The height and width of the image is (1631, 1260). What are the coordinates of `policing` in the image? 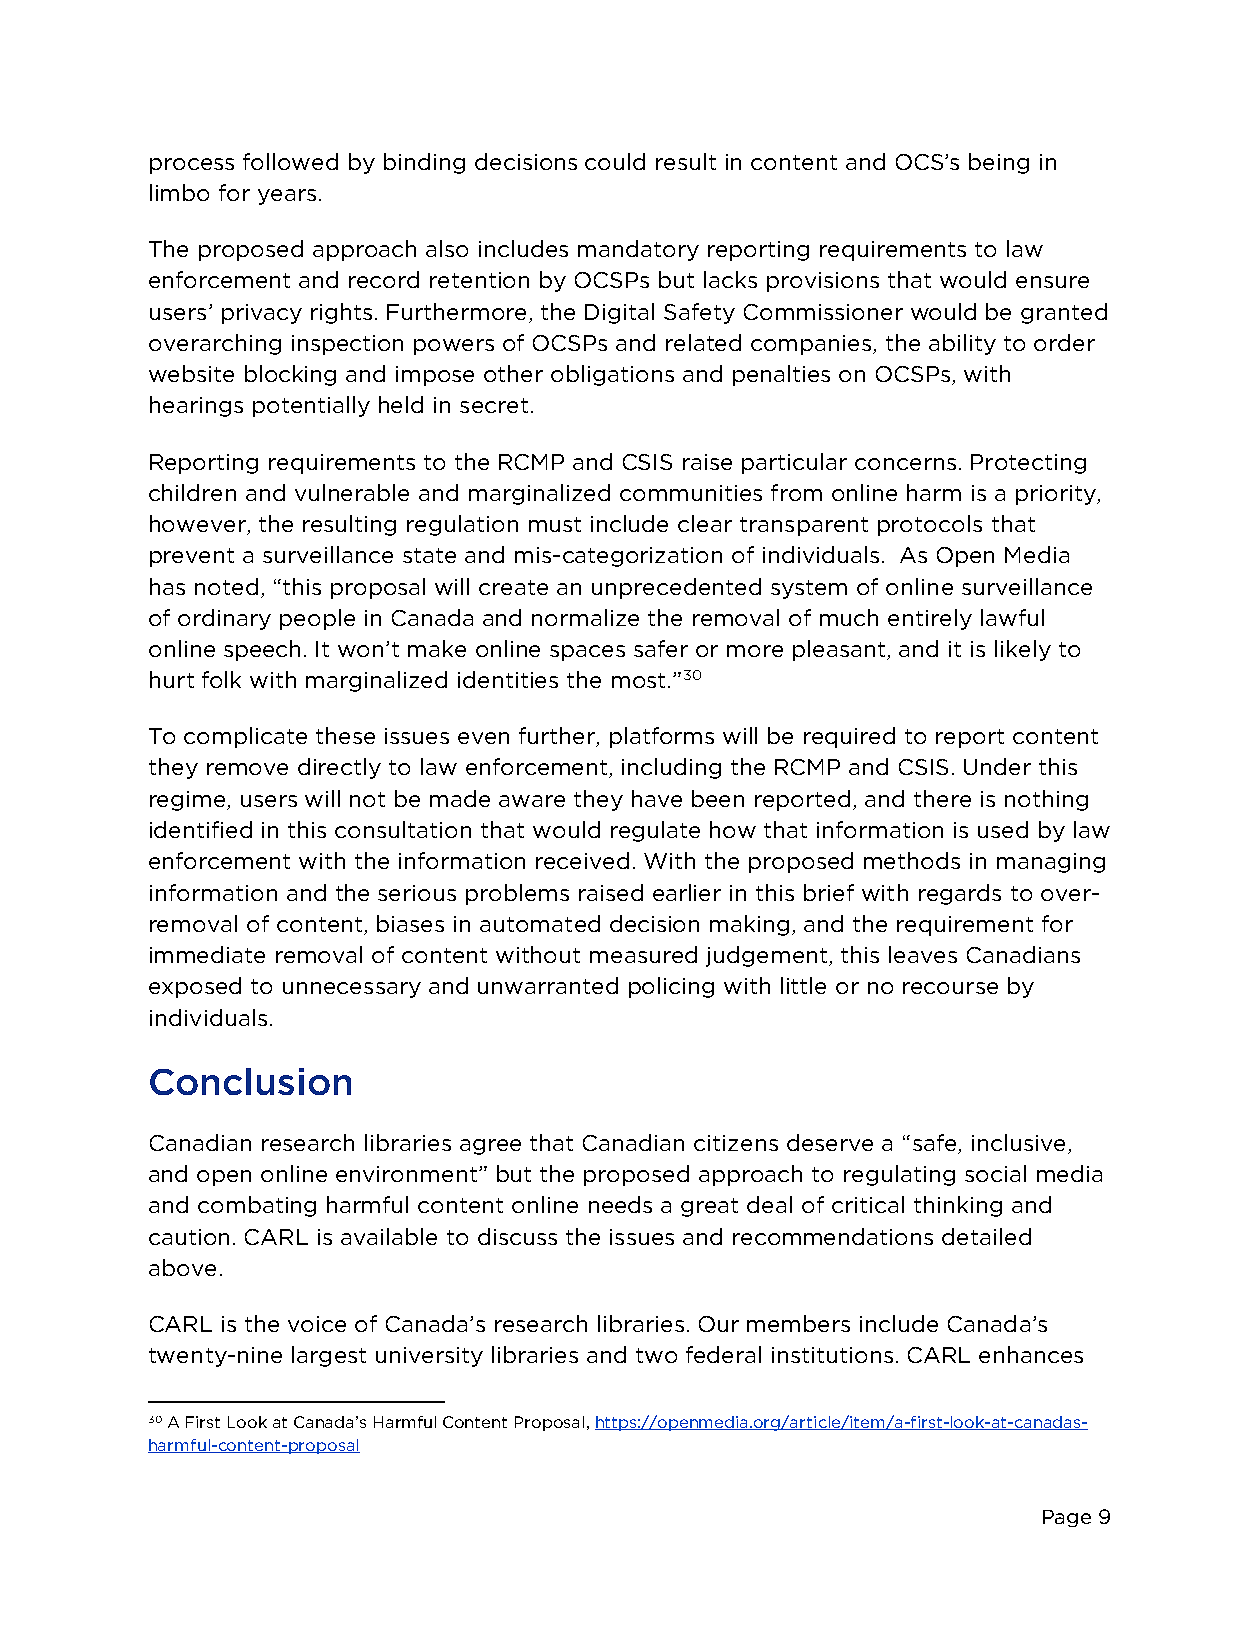 It's located at (671, 987).
